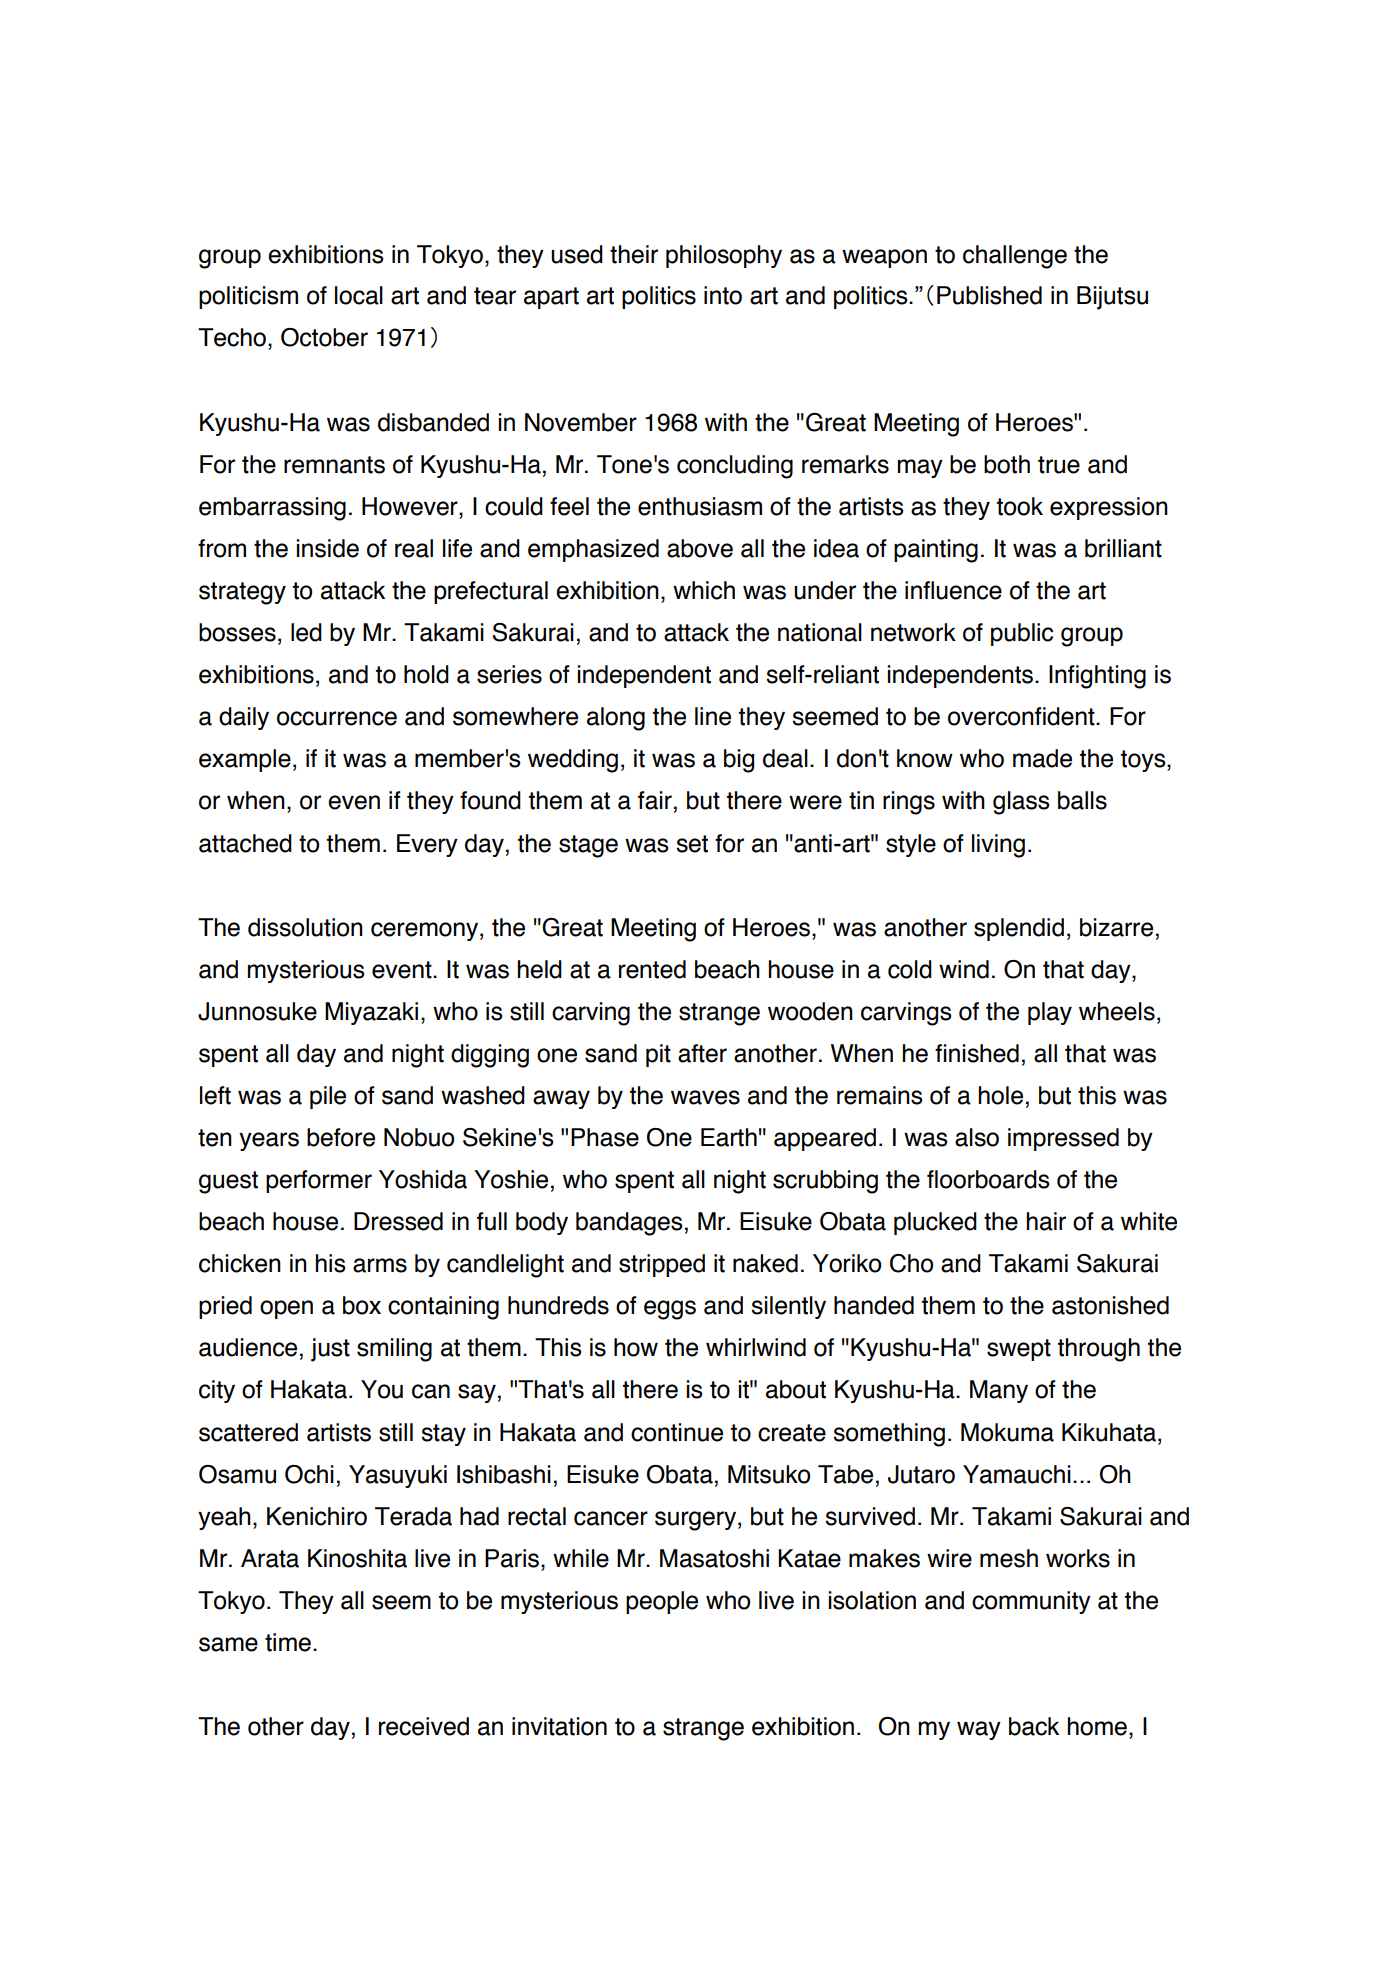 The height and width of the screenshot is (1968, 1391). What do you see at coordinates (723, 295) in the screenshot?
I see `into` at bounding box center [723, 295].
